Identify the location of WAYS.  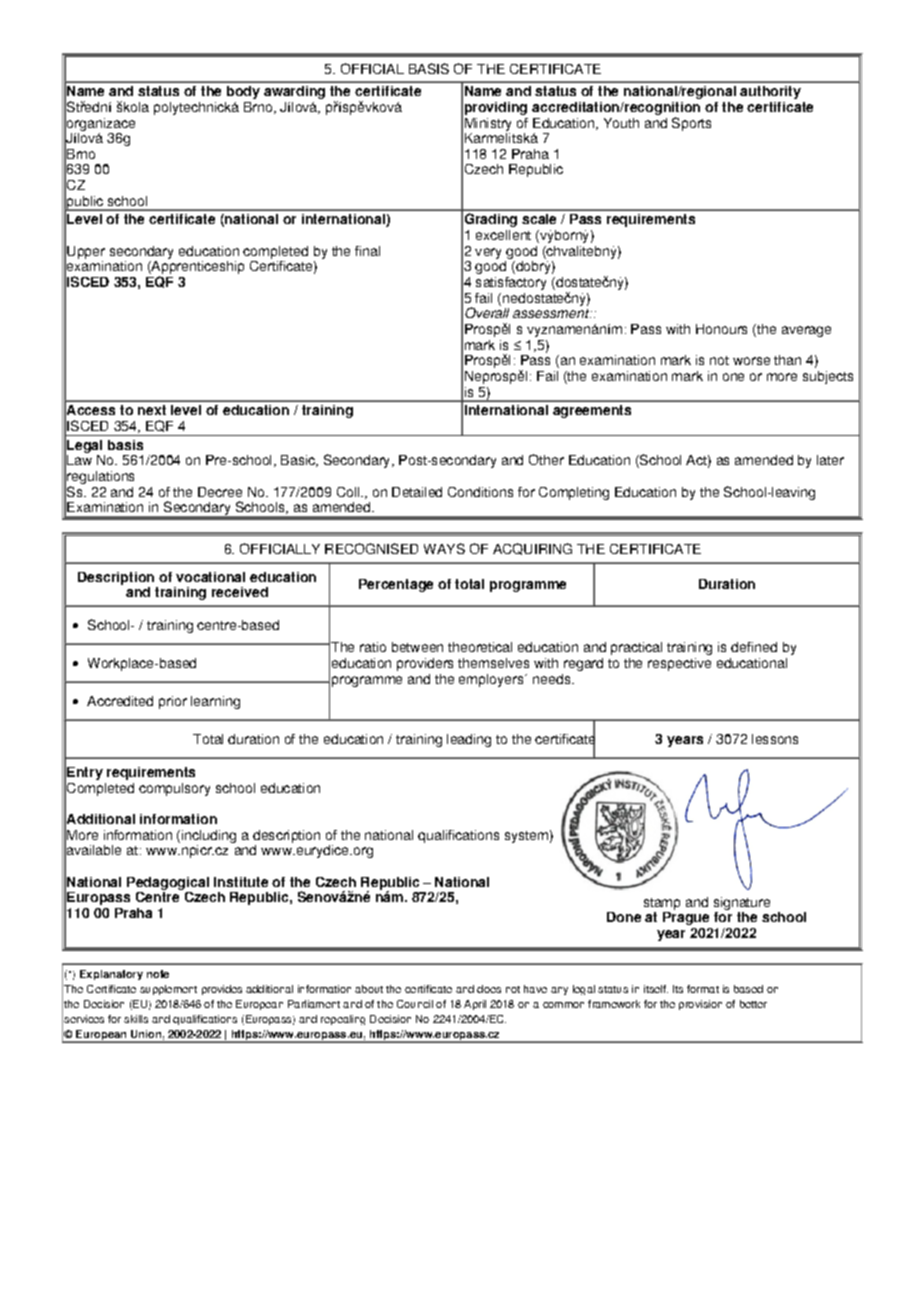
(444, 548).
